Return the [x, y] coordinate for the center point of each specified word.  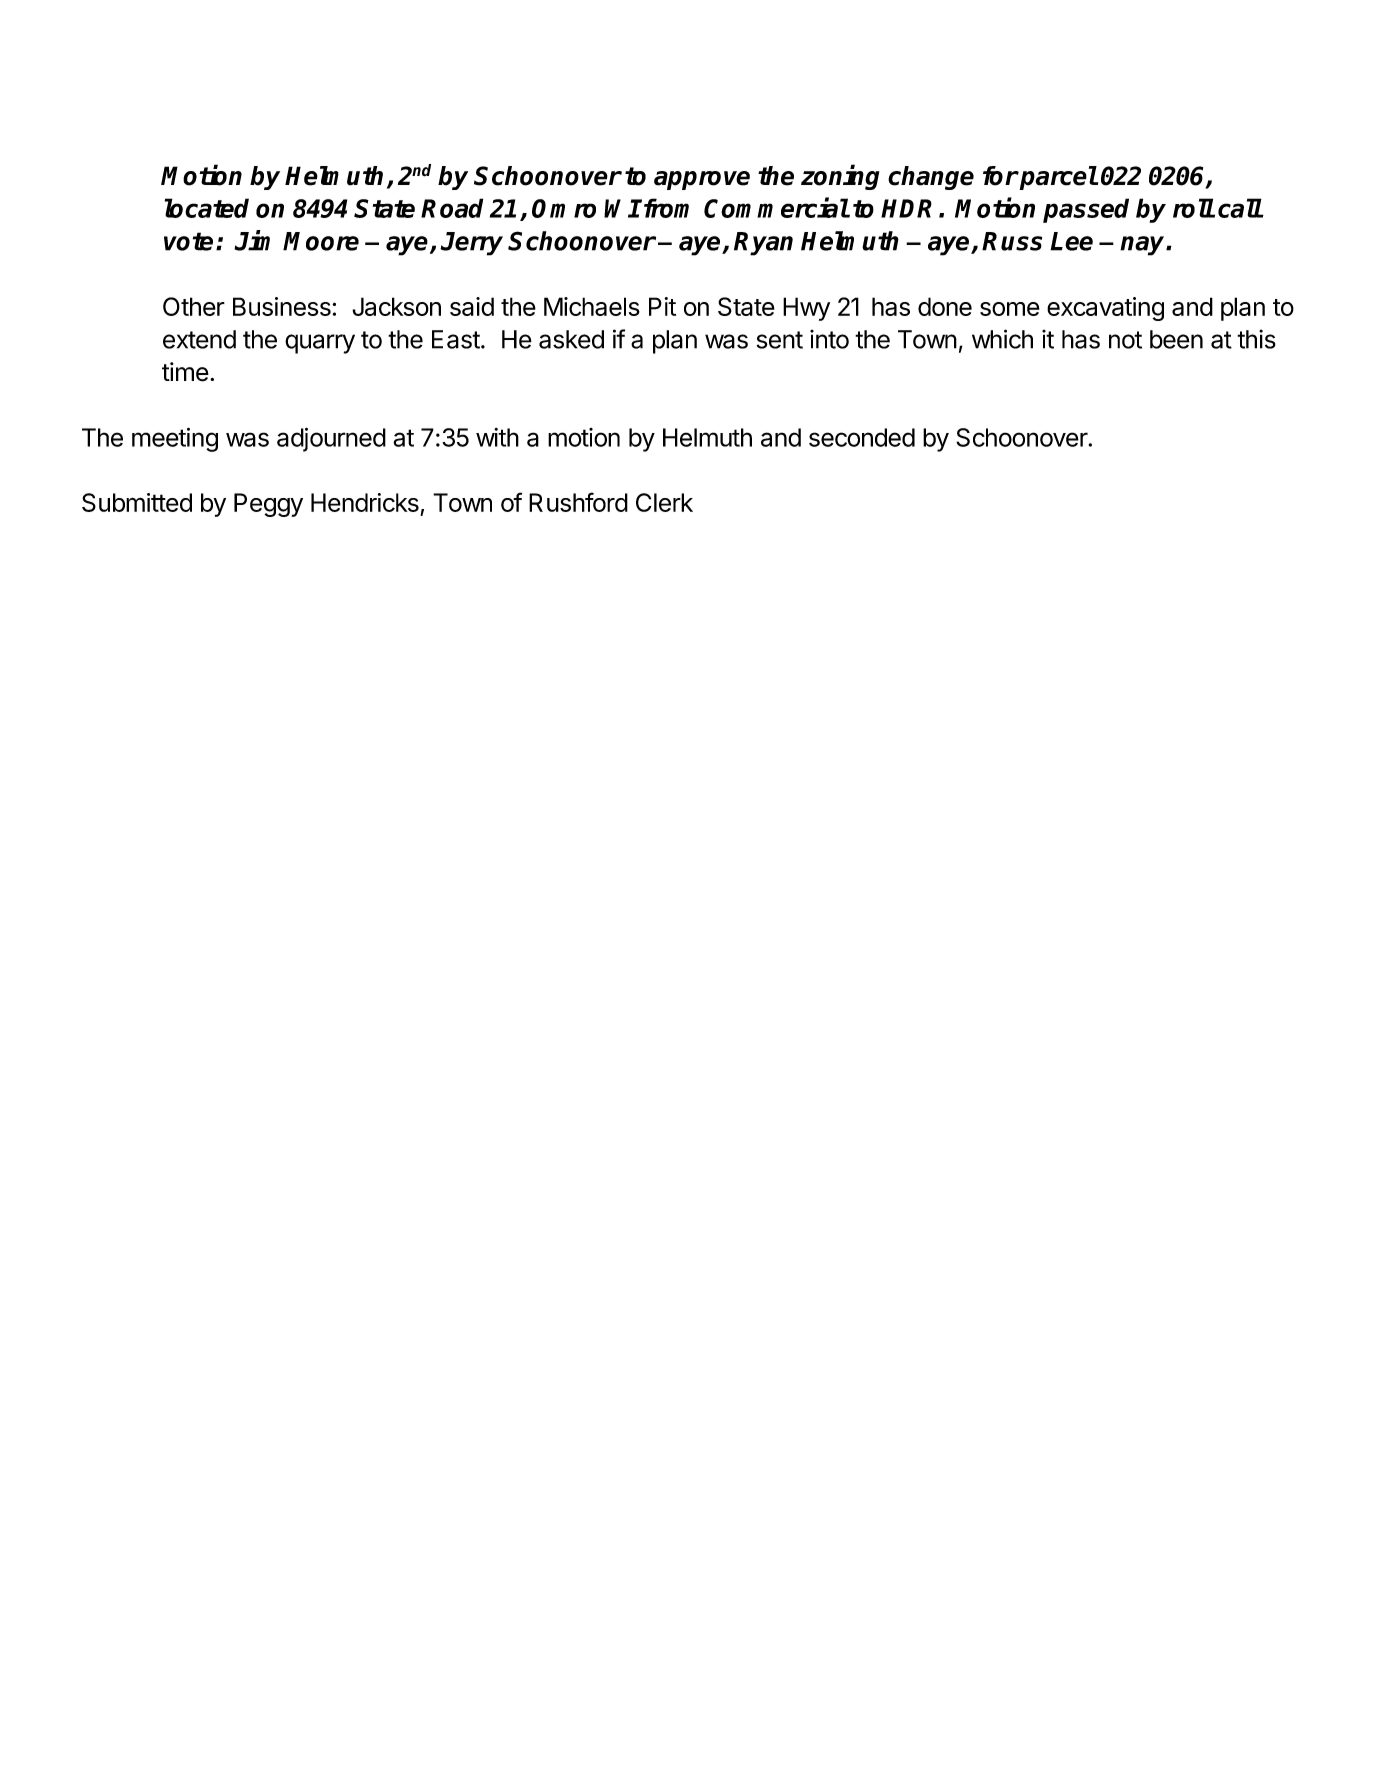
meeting [175, 439]
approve [702, 180]
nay [1143, 246]
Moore [321, 241]
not [1125, 340]
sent [780, 340]
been [1176, 339]
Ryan [763, 244]
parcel [1057, 178]
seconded [862, 437]
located [207, 208]
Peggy [268, 505]
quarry [320, 344]
